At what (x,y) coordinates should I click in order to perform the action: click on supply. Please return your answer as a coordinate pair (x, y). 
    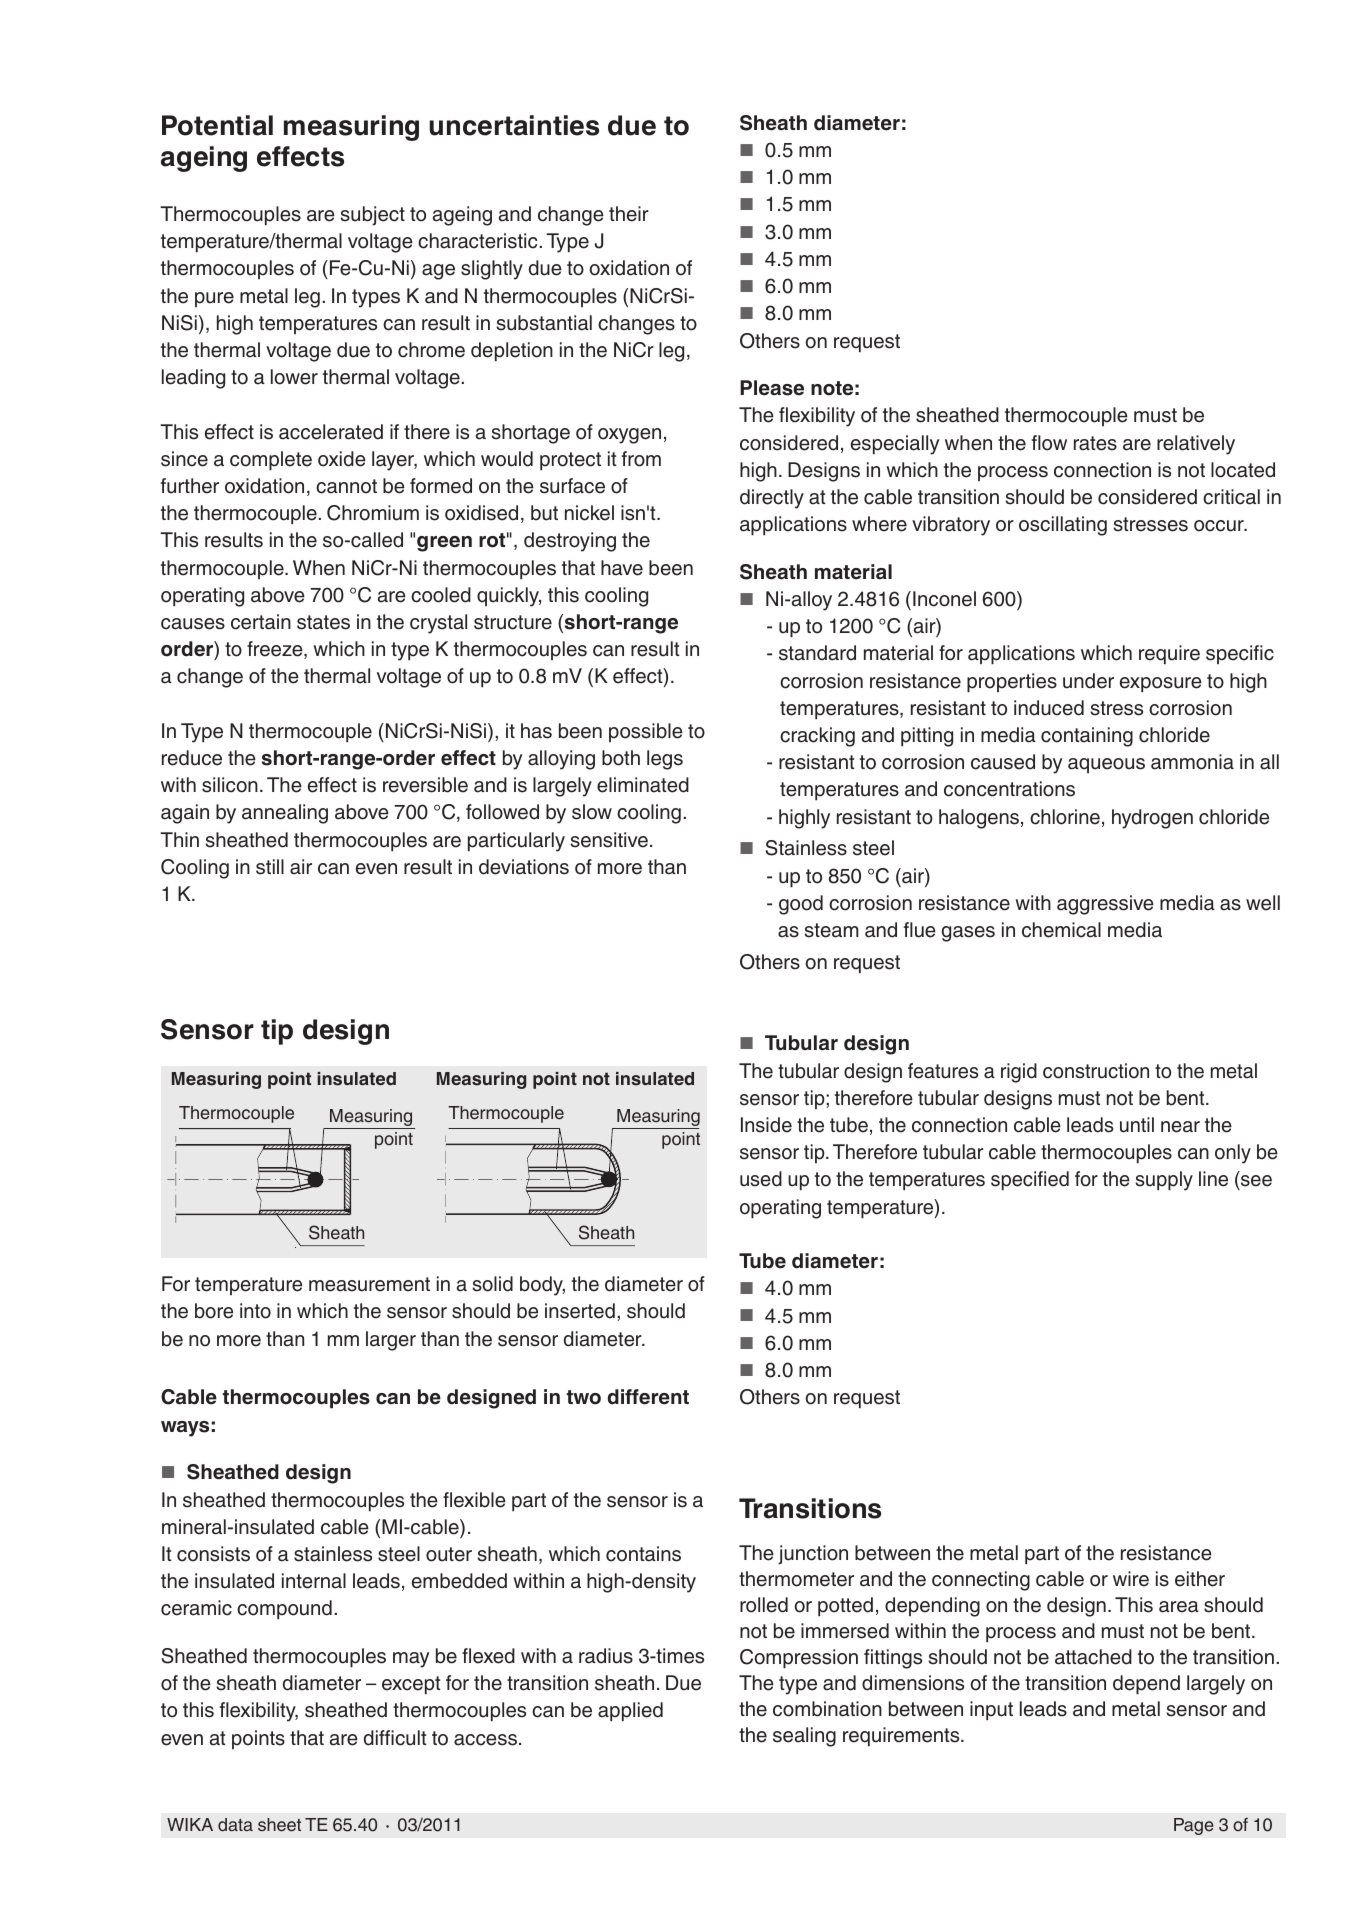
    Looking at the image, I should click on (1164, 1181).
